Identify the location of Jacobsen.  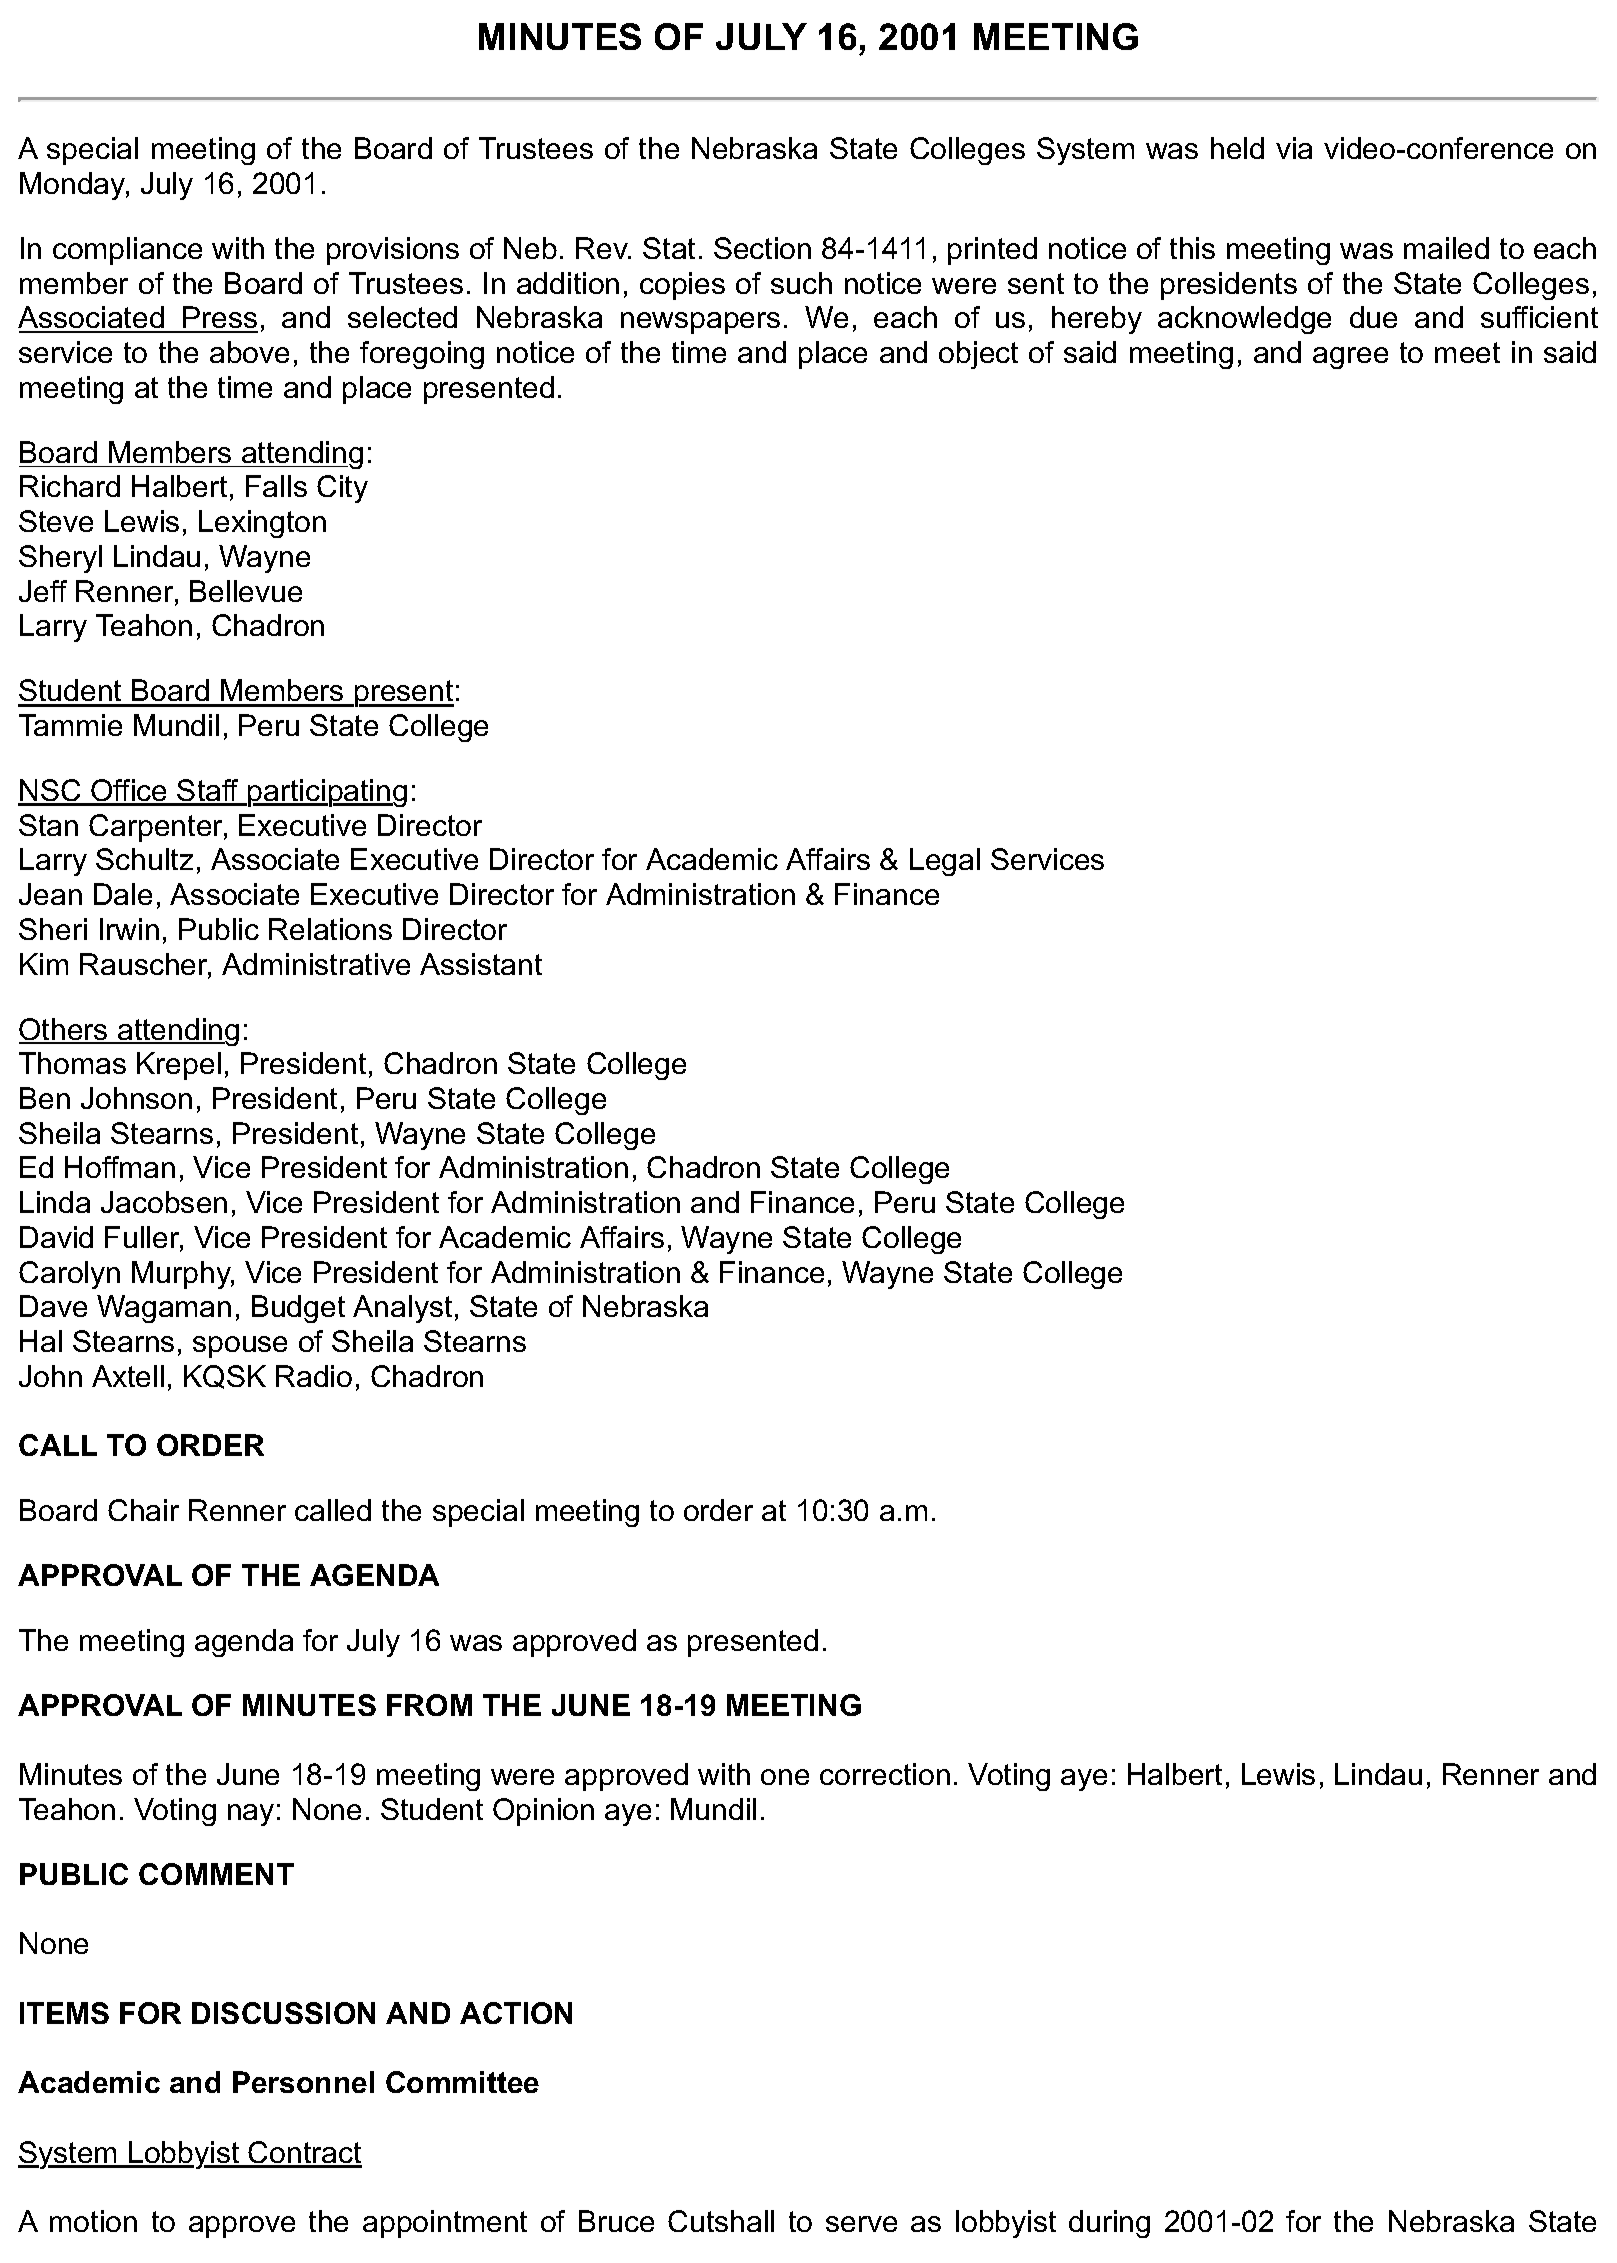
(164, 1202).
